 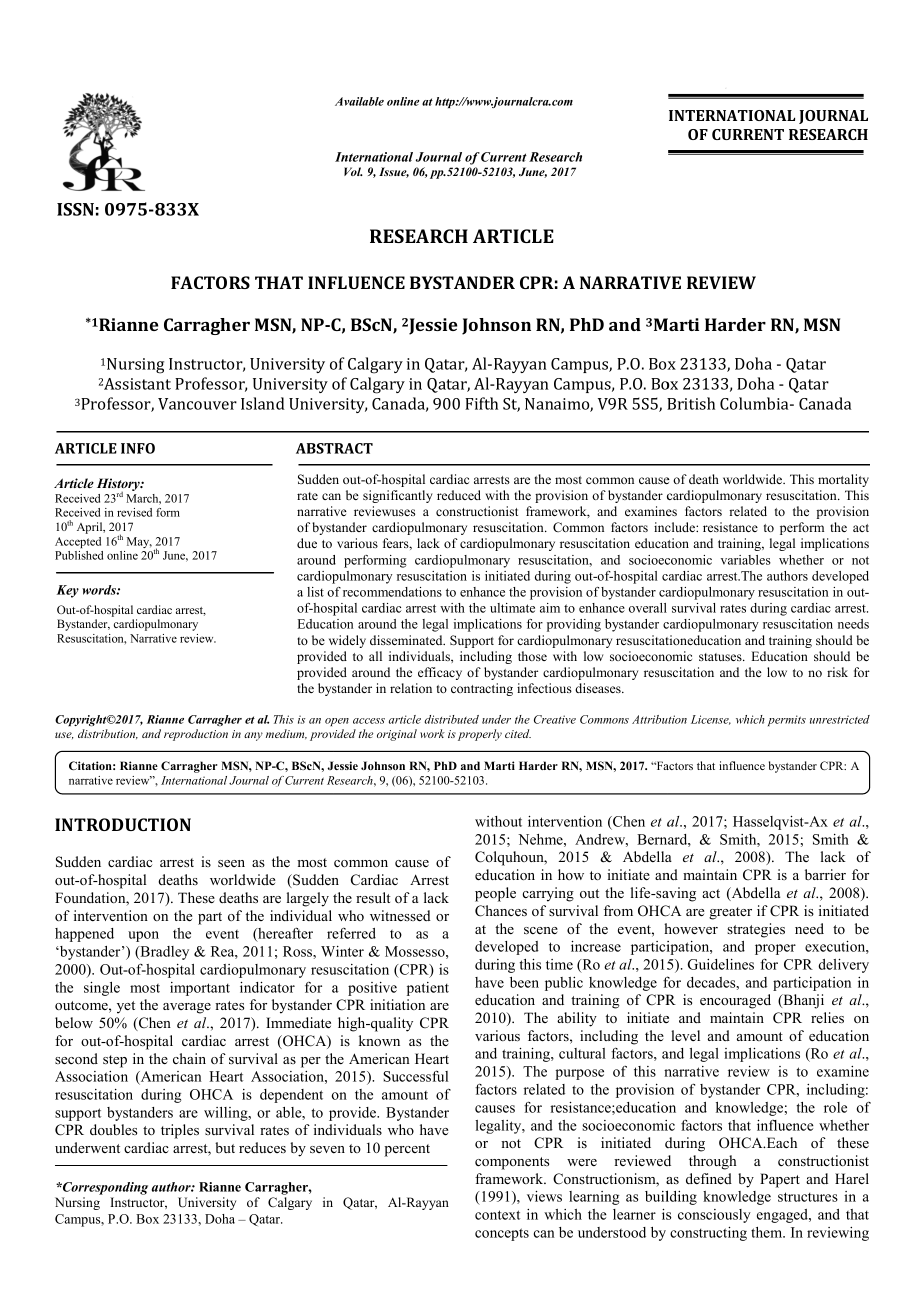 I want to click on INFO, so click(x=138, y=448).
